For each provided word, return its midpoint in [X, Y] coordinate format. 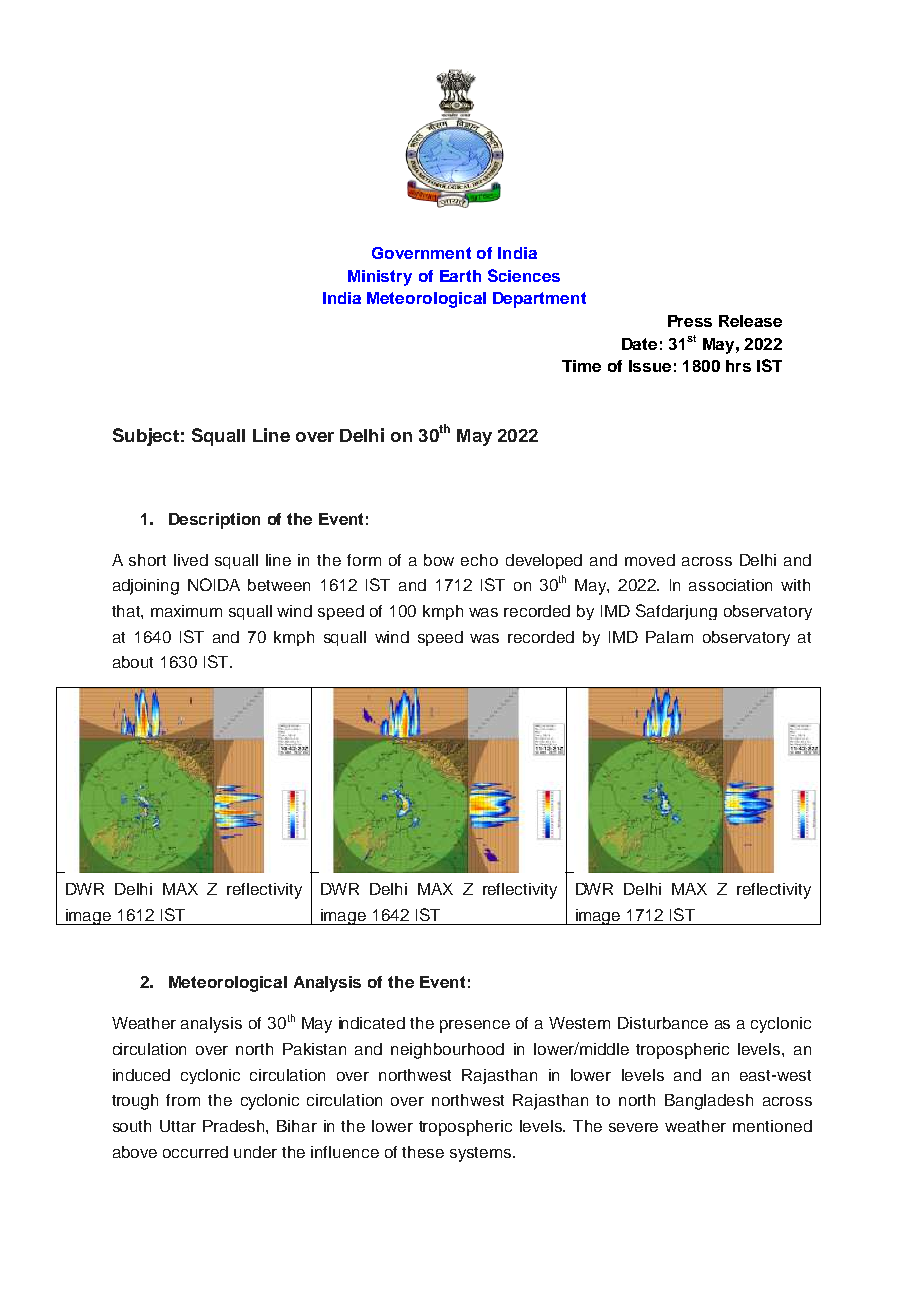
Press [690, 321]
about [133, 662]
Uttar [178, 1126]
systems [482, 1154]
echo [479, 560]
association [730, 585]
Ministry [380, 278]
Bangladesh [709, 1102]
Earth [460, 276]
